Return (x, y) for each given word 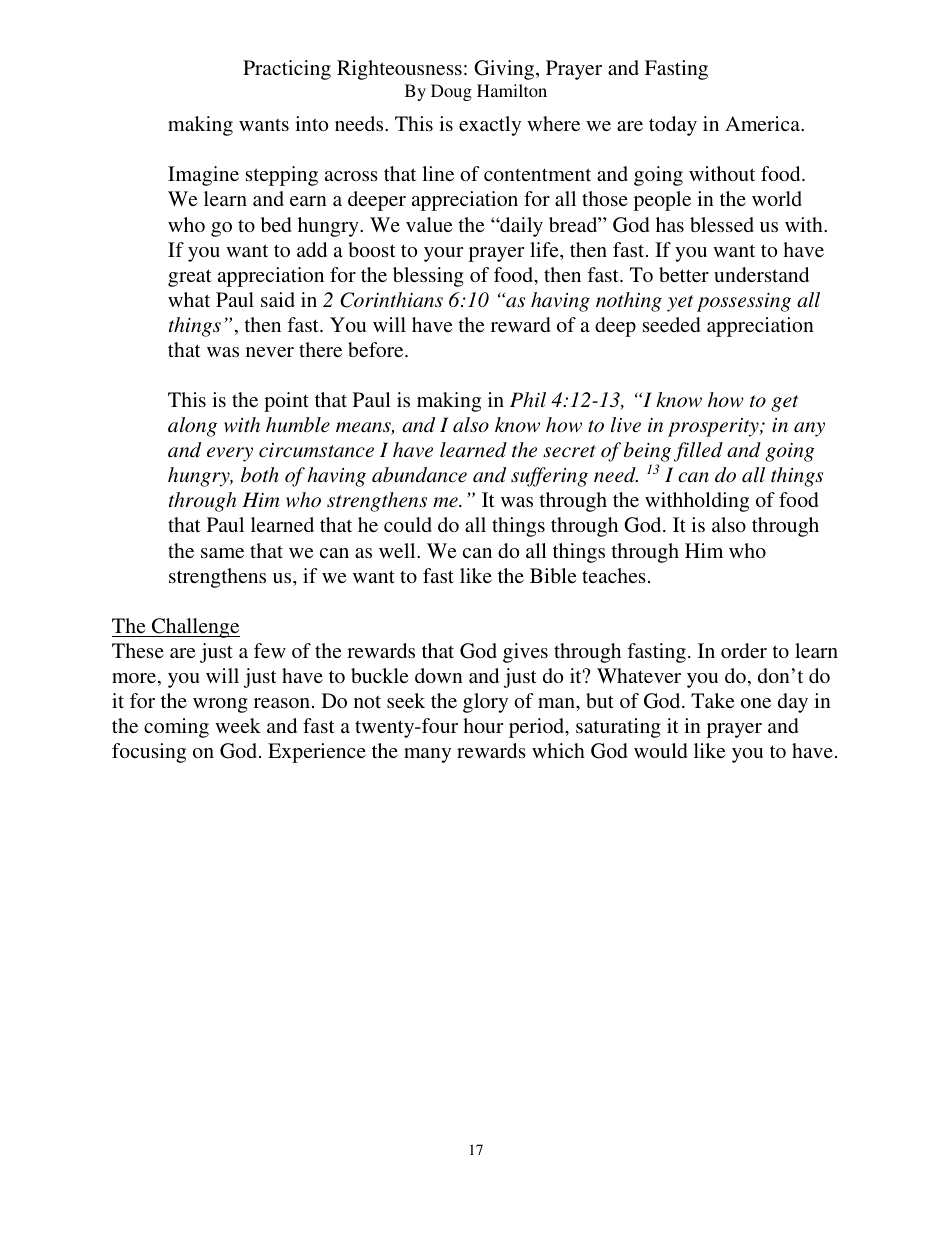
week (238, 725)
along (192, 427)
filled (698, 452)
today (673, 126)
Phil (528, 399)
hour (483, 725)
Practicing (287, 70)
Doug (451, 92)
